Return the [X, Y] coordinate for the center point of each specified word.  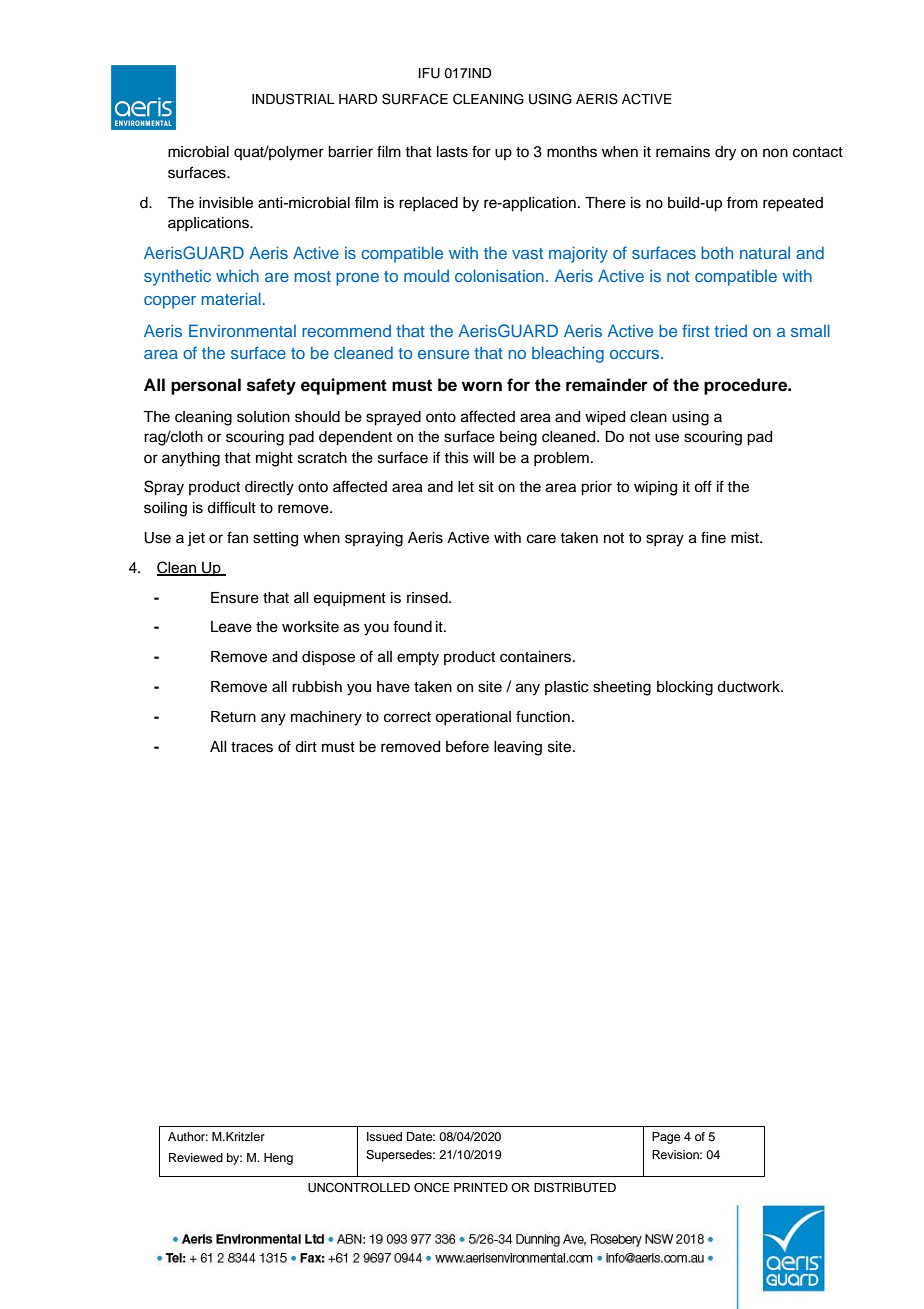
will [483, 457]
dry [725, 153]
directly [269, 488]
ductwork [749, 687]
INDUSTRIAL [293, 99]
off [703, 486]
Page [666, 1138]
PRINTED [481, 1187]
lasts [452, 152]
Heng [278, 1159]
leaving [518, 748]
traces [252, 747]
